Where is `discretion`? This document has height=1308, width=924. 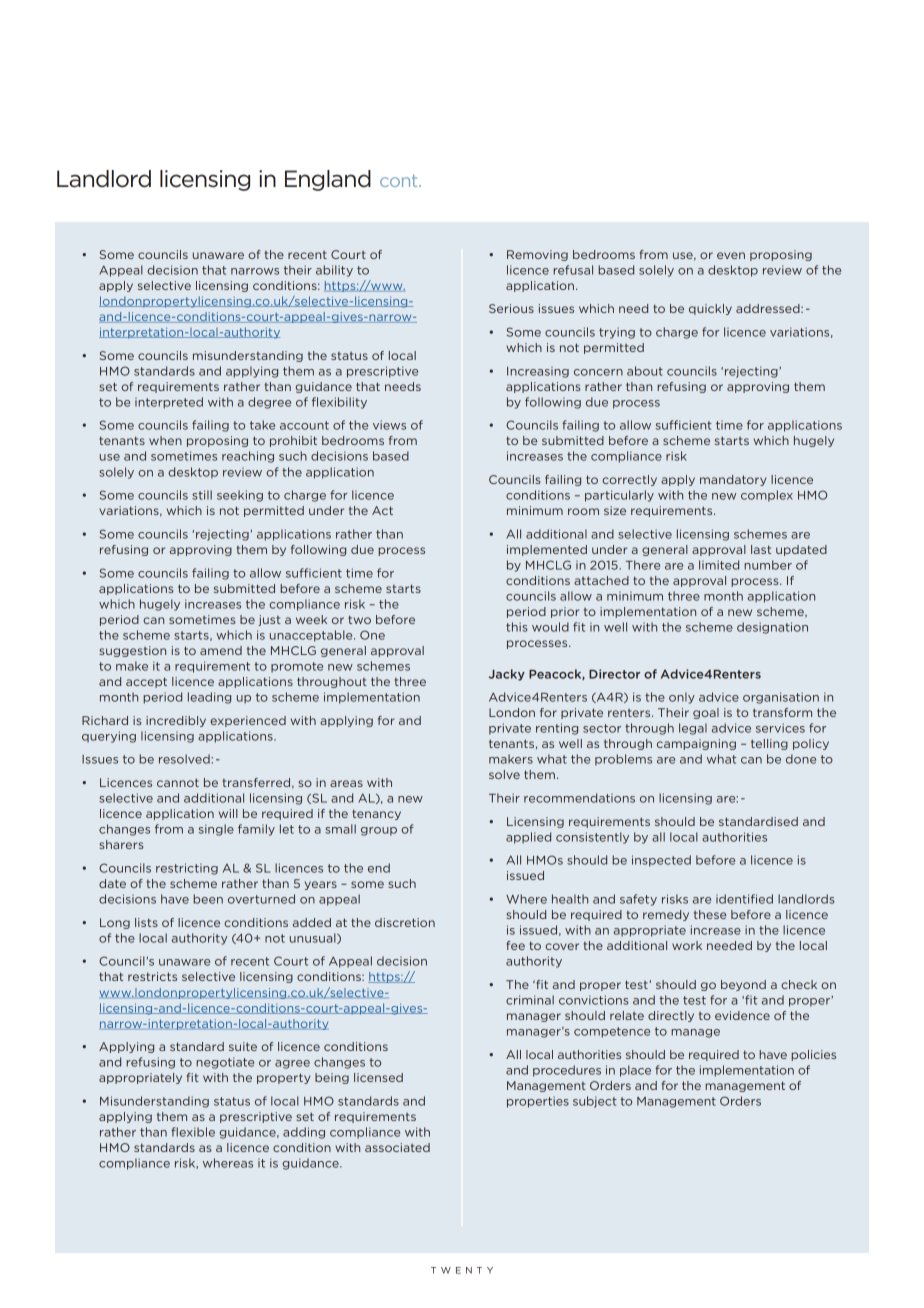
discretion is located at coordinates (405, 922).
